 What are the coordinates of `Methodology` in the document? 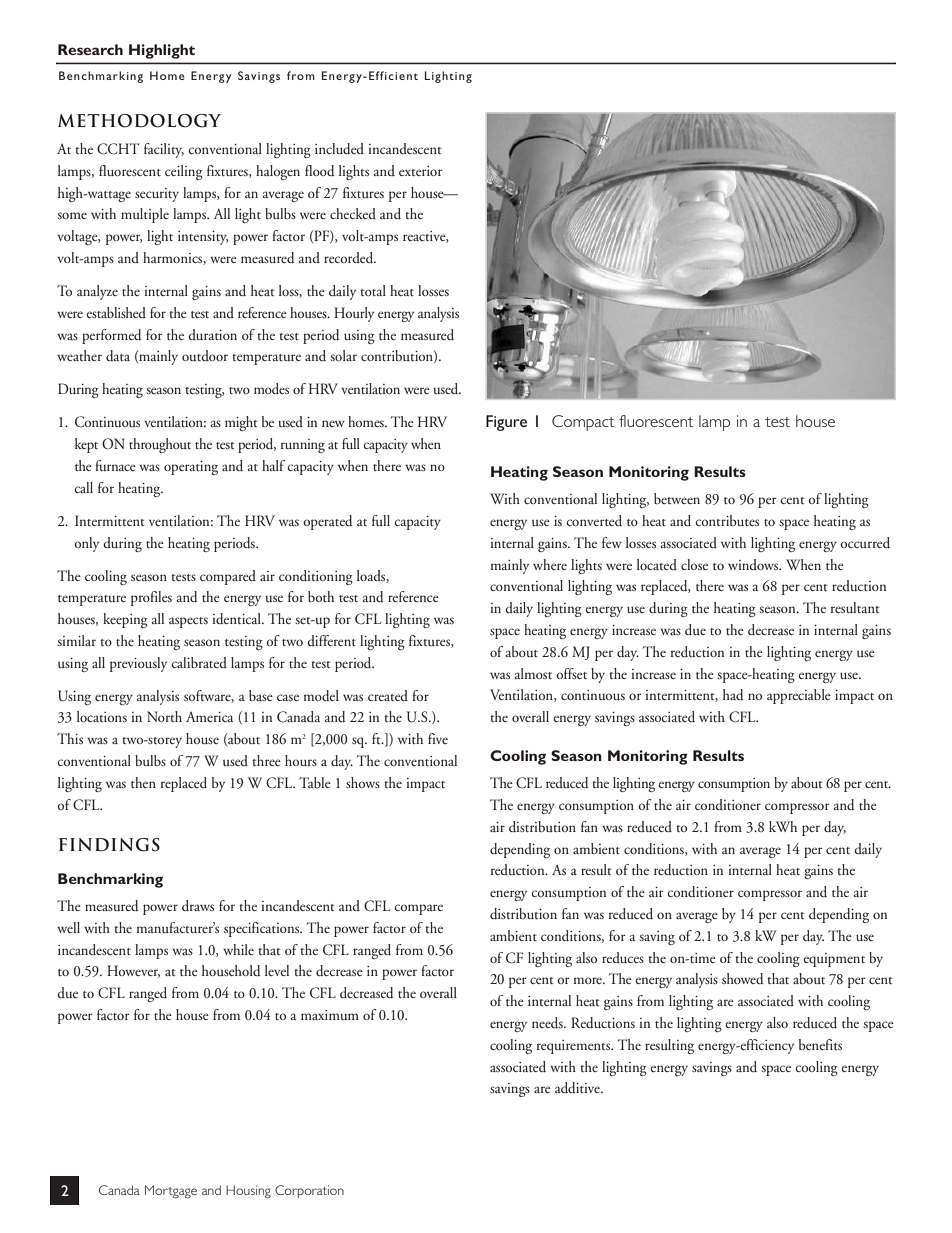 It's located at (139, 121).
